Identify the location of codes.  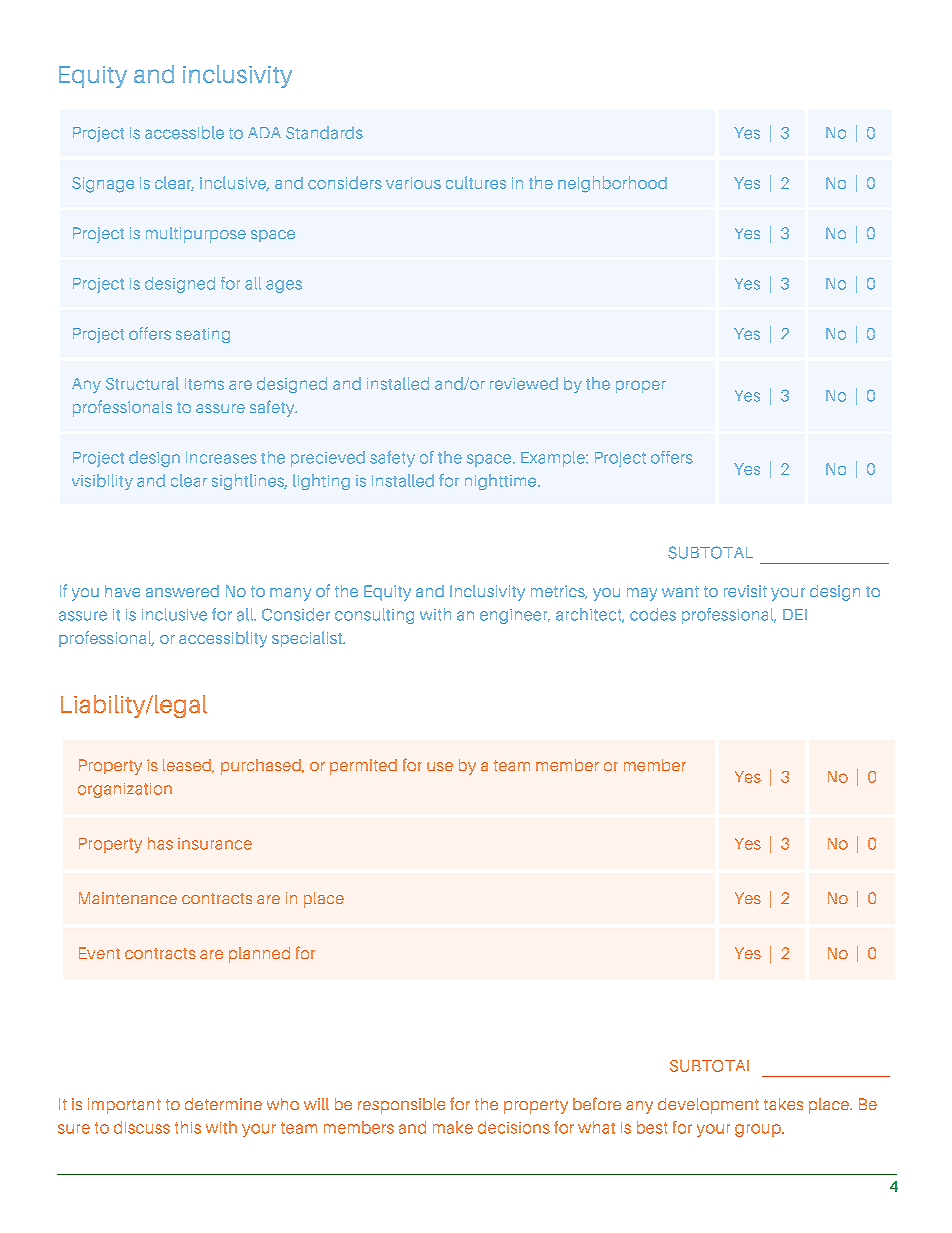
(653, 614).
